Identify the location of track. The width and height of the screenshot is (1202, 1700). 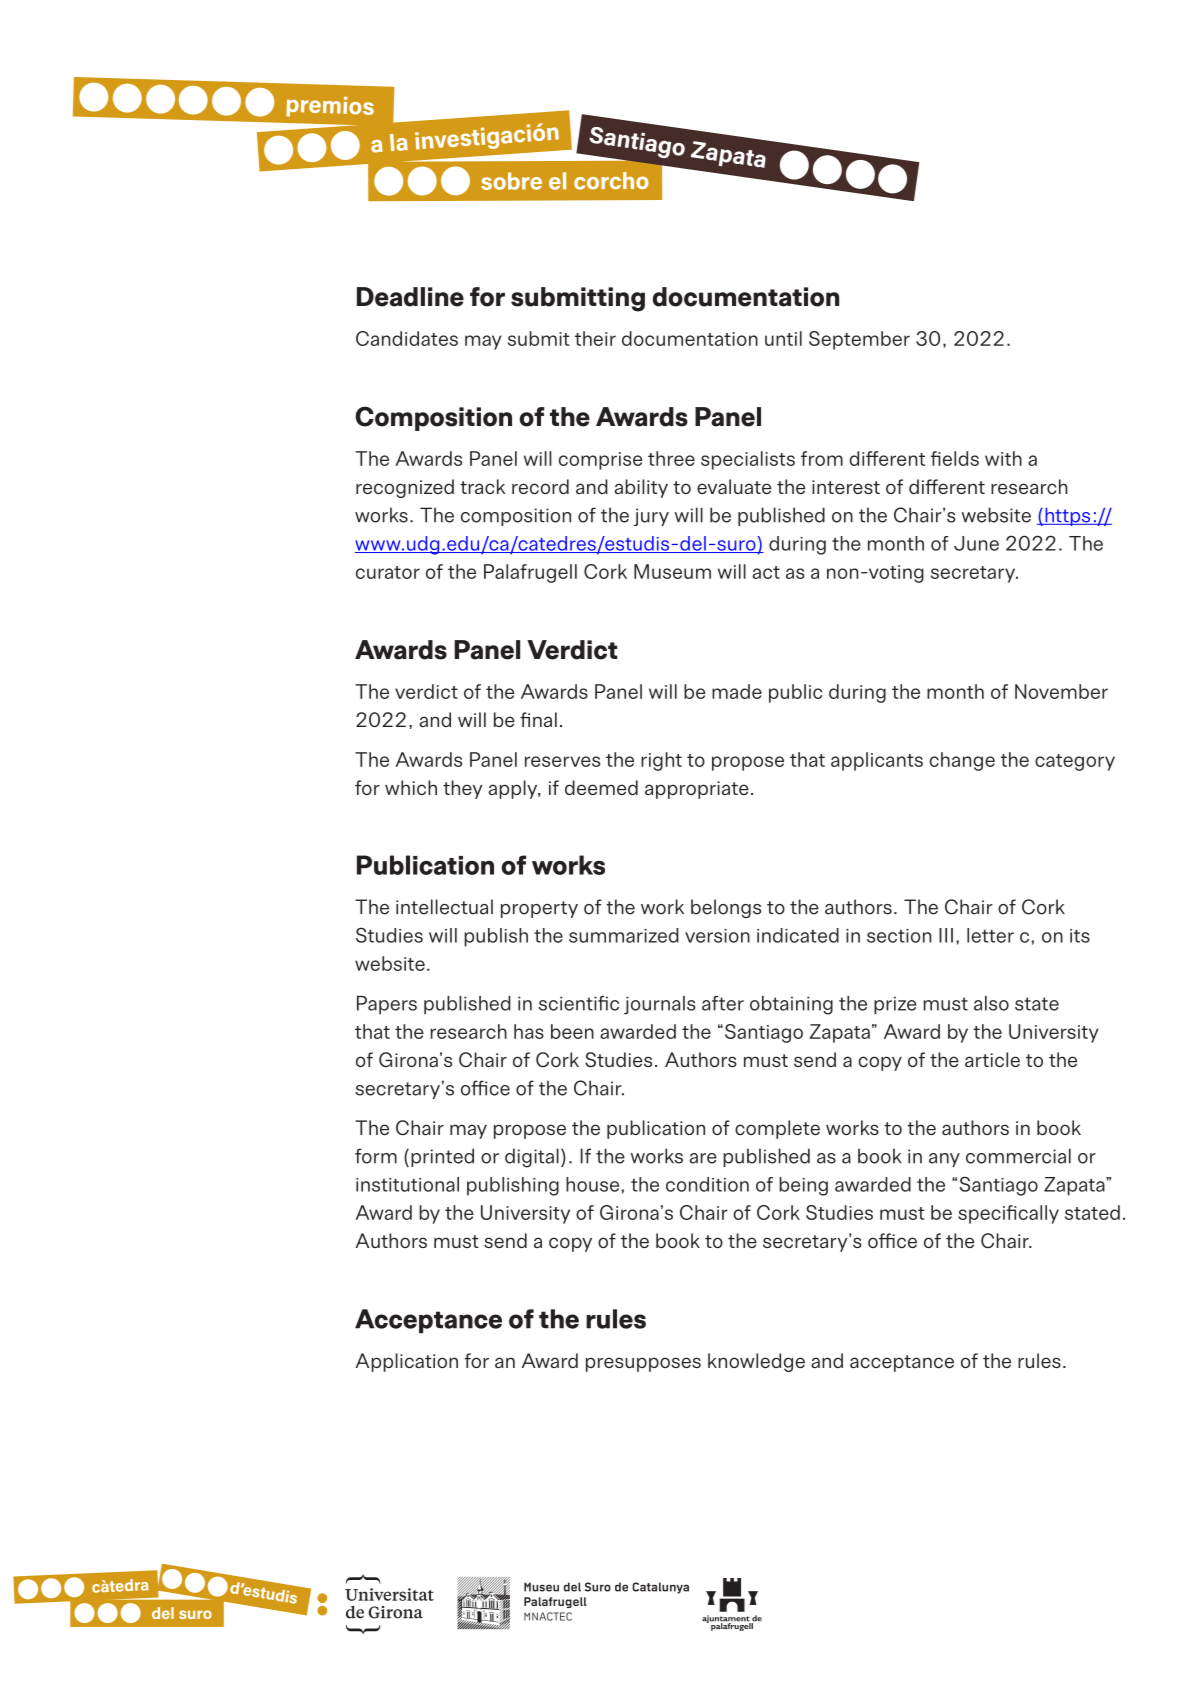
(482, 486).
